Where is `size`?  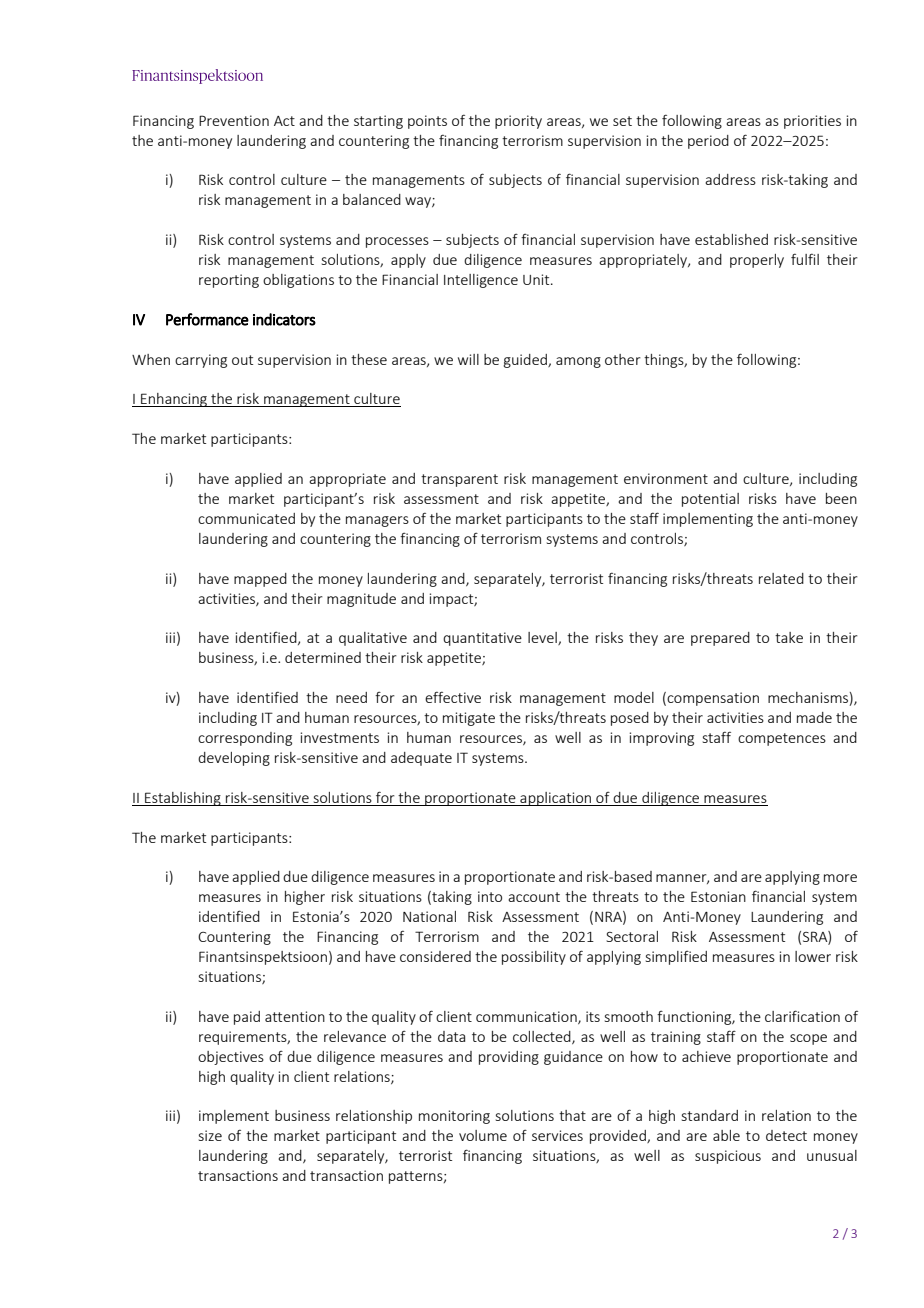 size is located at coordinates (210, 1135).
